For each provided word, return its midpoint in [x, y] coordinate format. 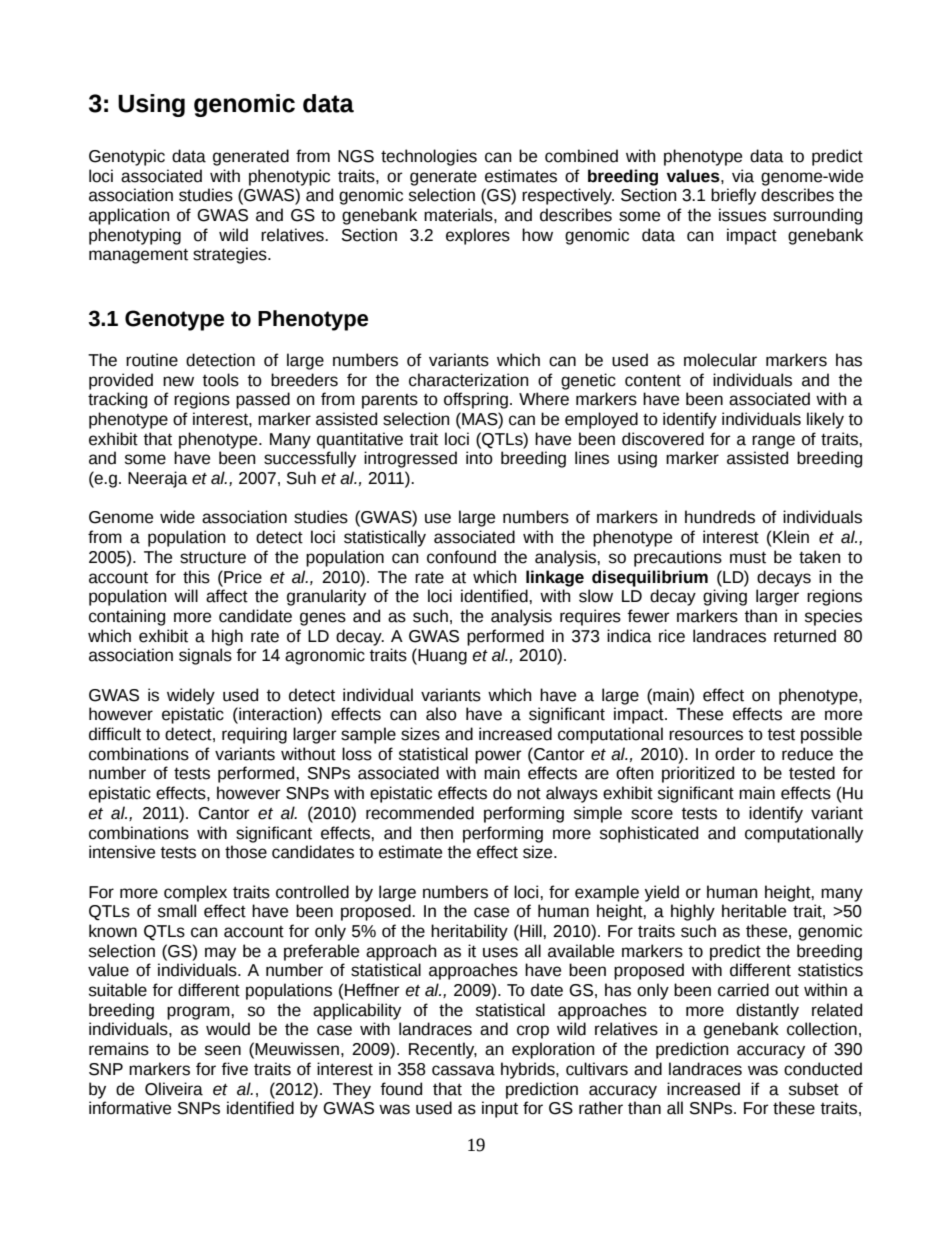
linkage [555, 578]
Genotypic [127, 157]
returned [805, 636]
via [743, 176]
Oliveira [174, 1089]
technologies [429, 157]
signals [205, 656]
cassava [463, 1070]
